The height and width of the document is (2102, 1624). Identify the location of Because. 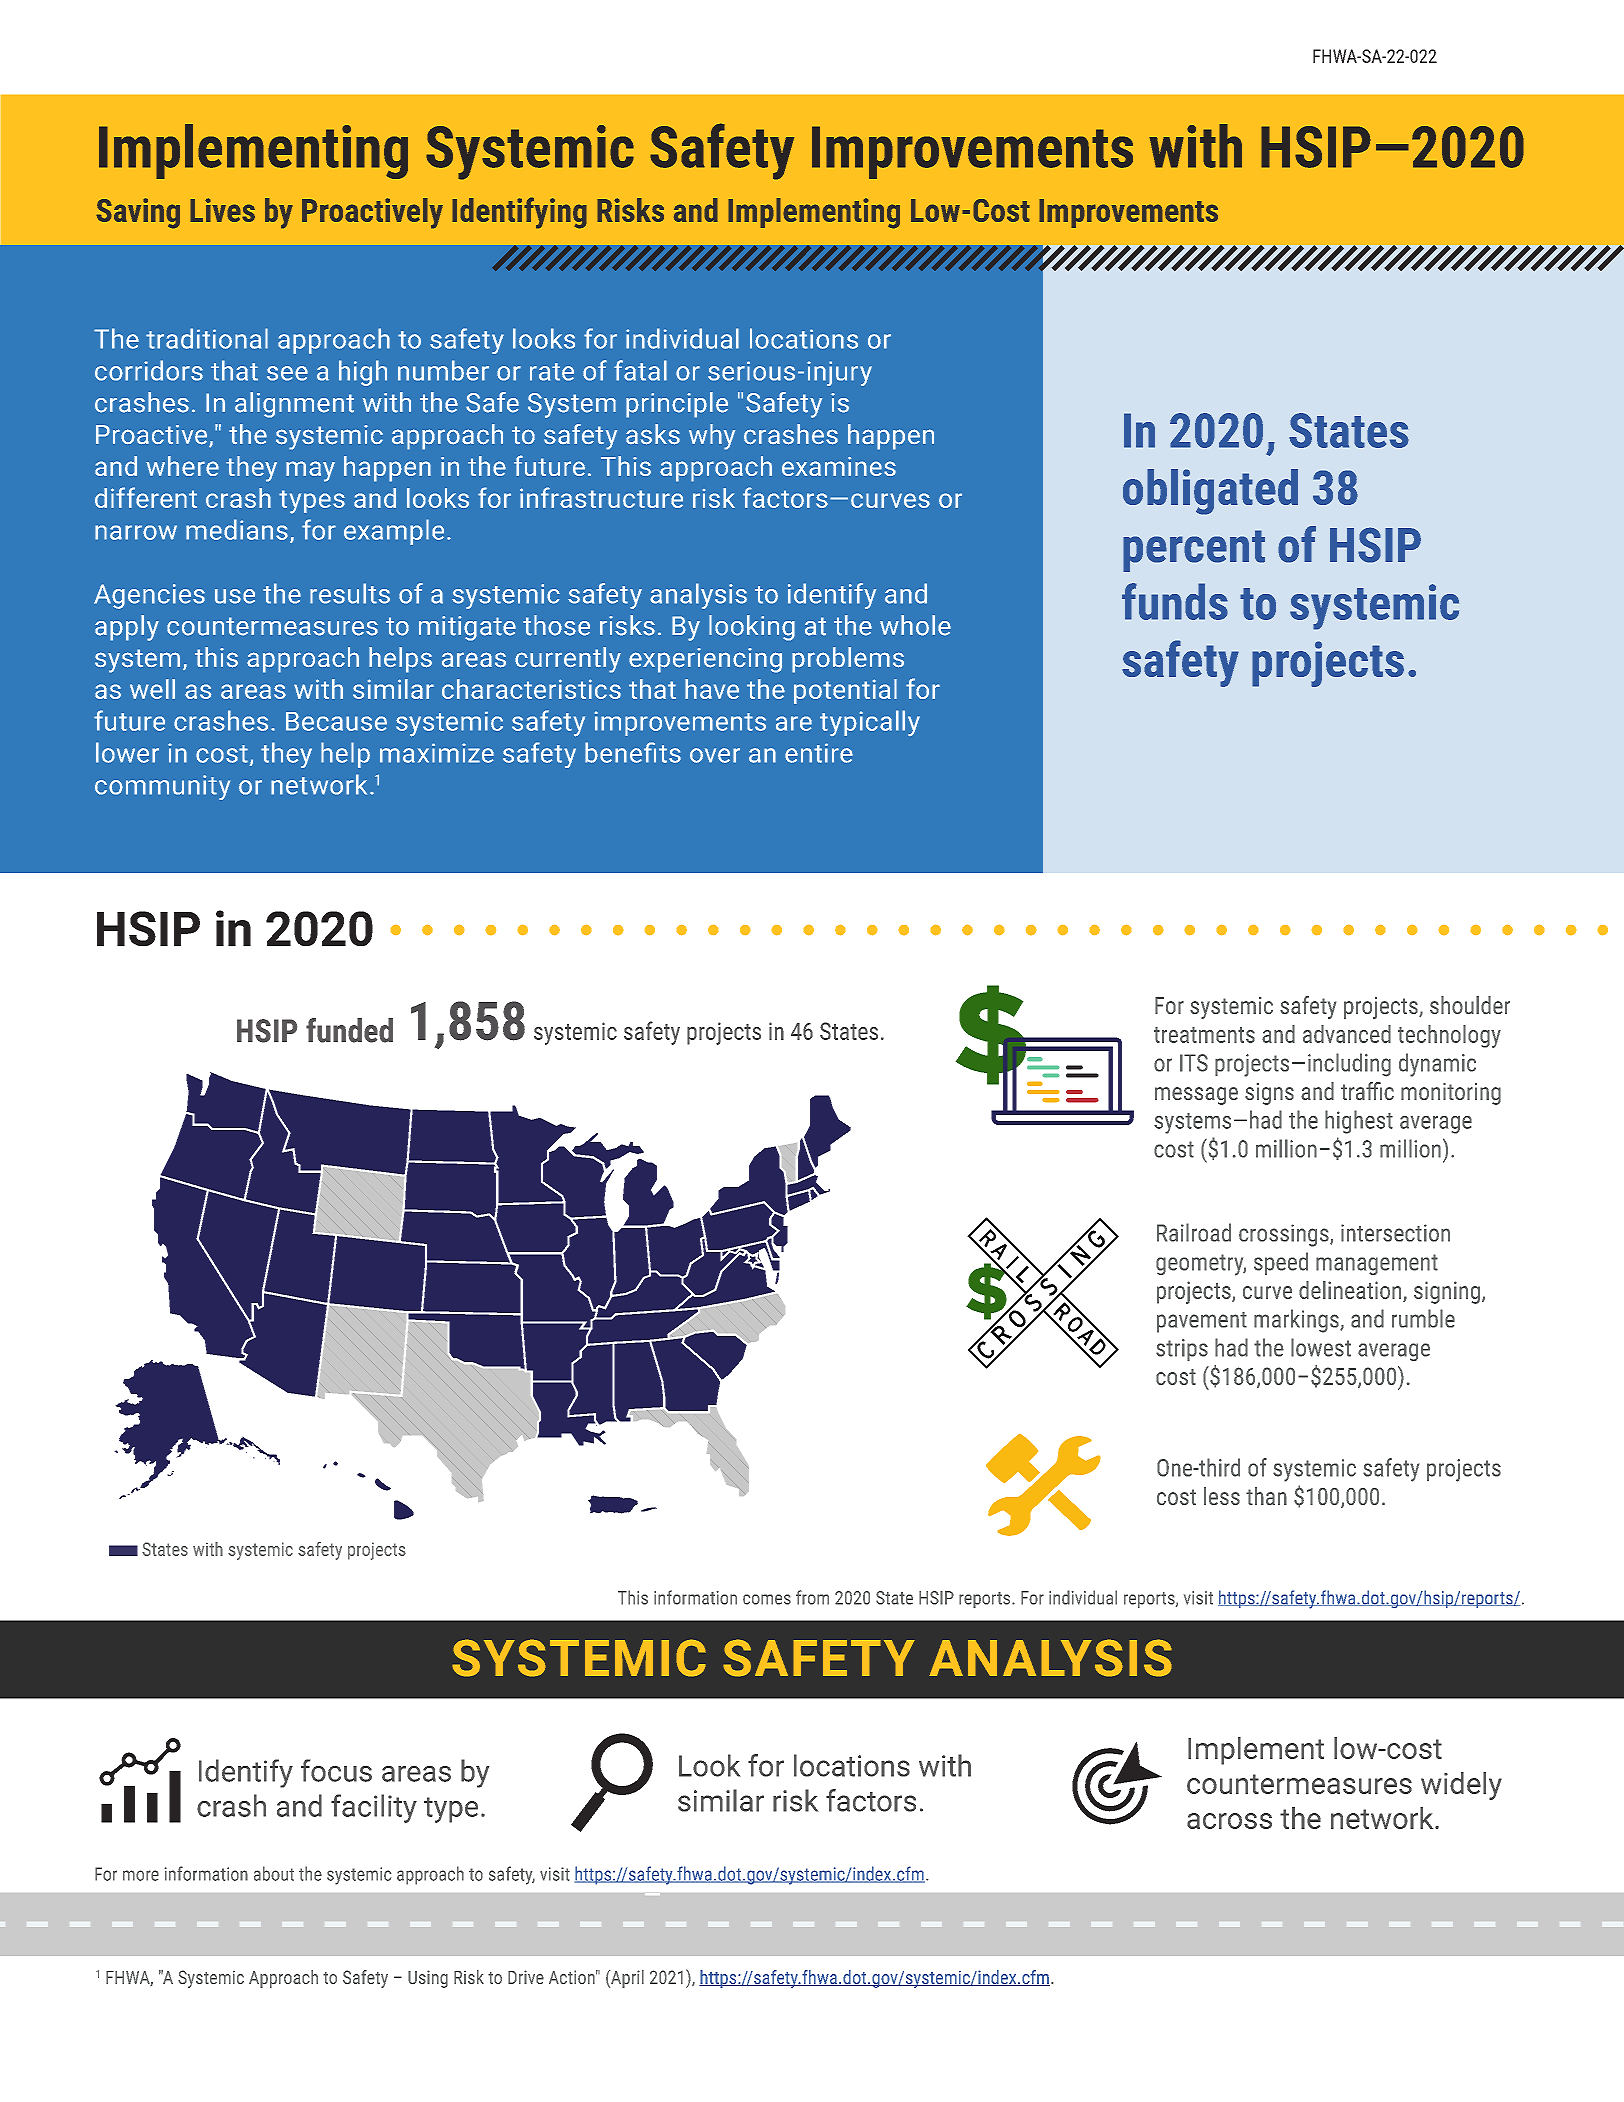
(336, 721).
